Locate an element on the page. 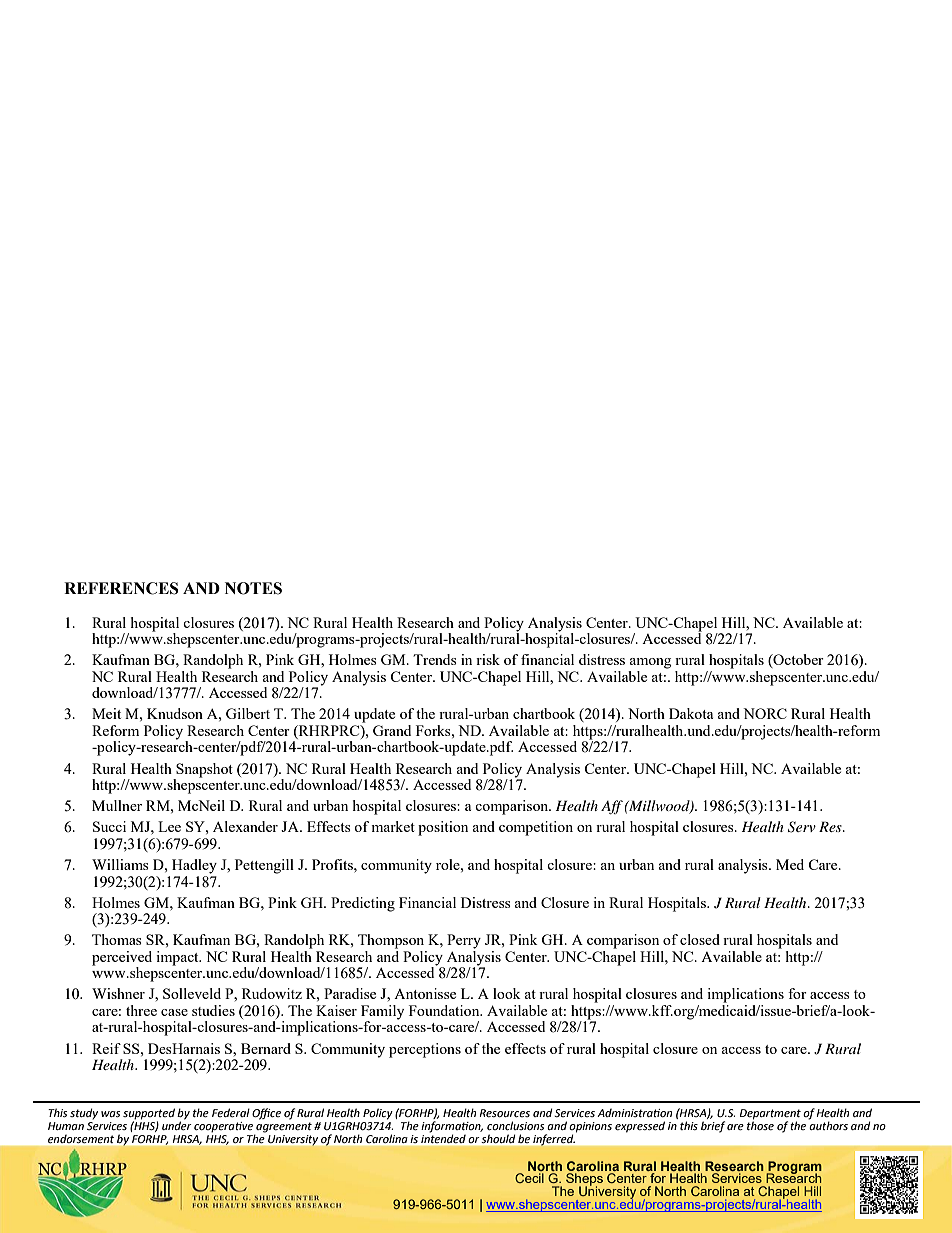 The width and height of the document is (952, 1233). closed is located at coordinates (700, 939).
